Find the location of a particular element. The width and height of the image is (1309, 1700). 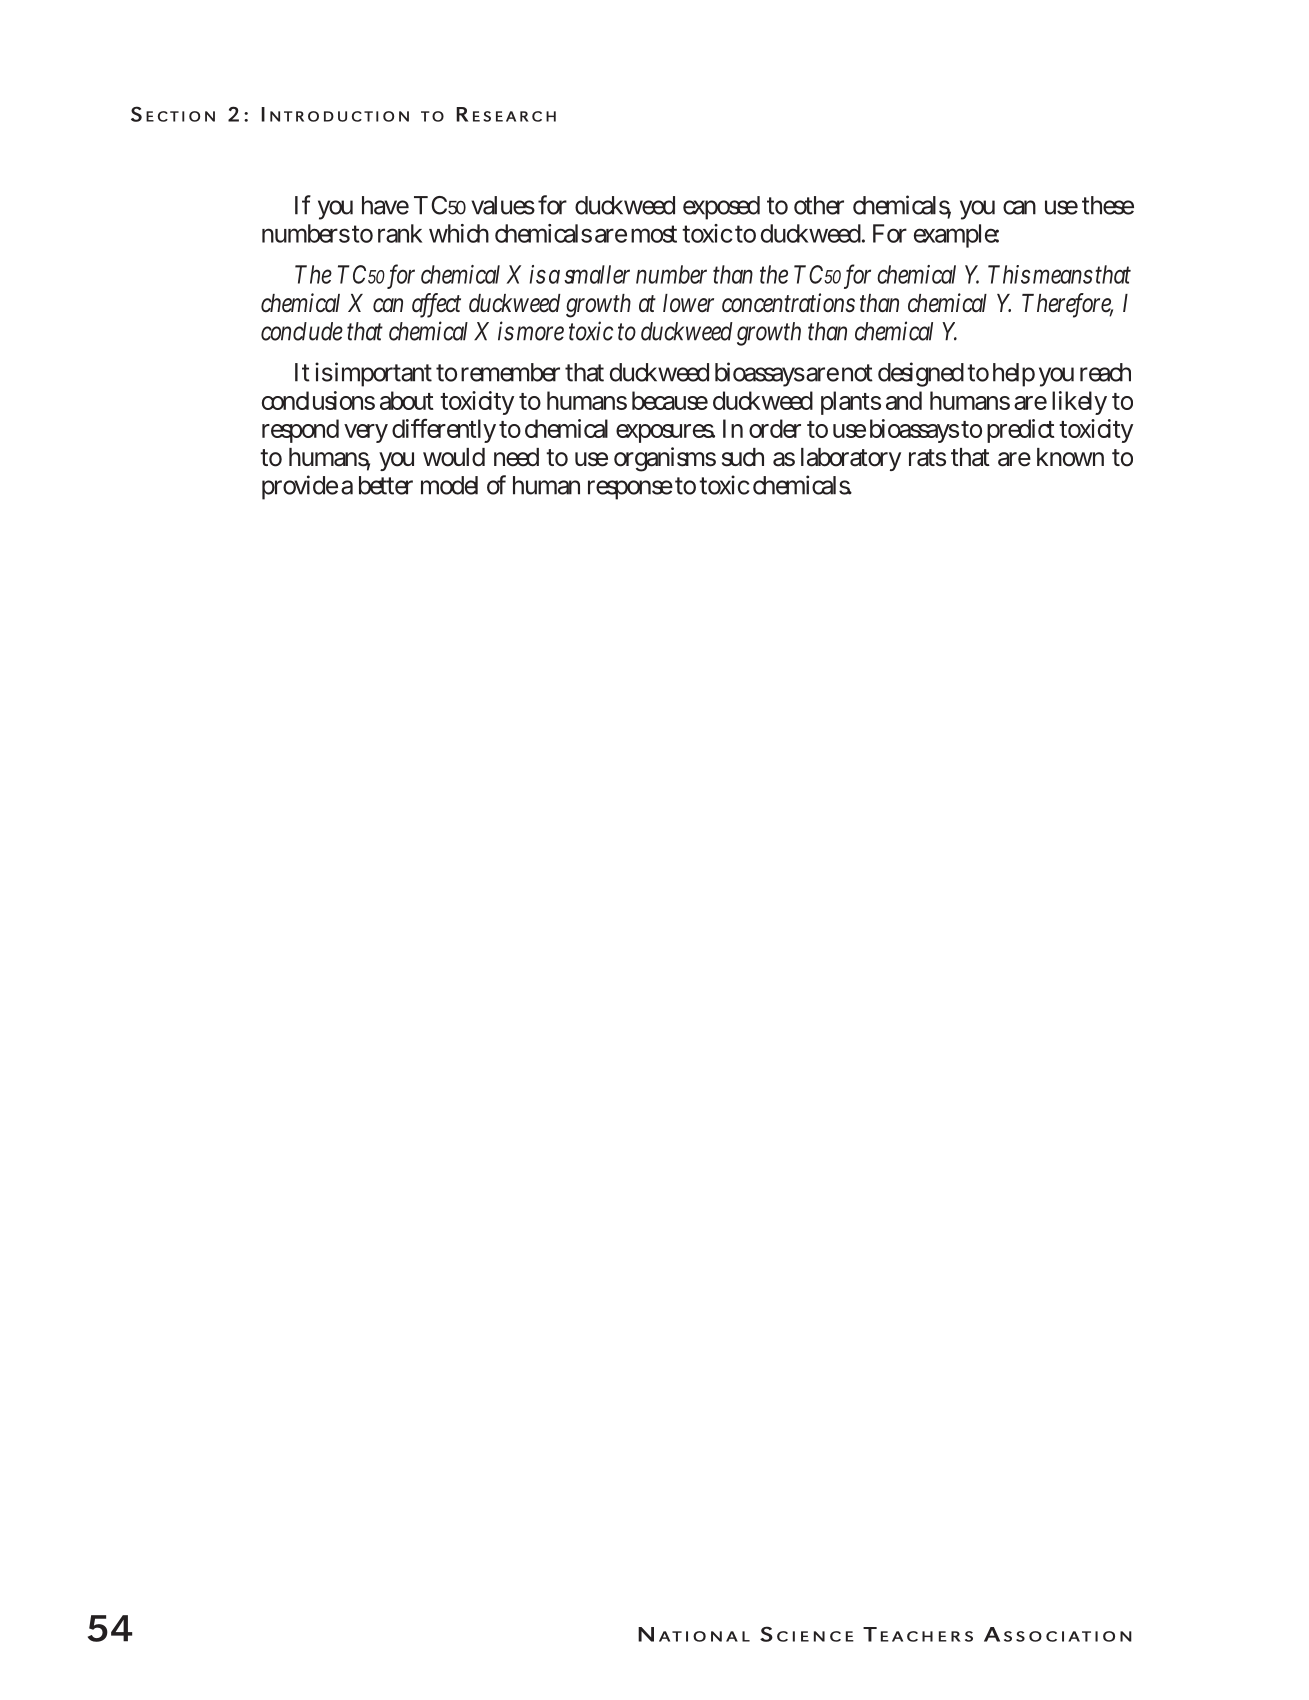

affect is located at coordinates (436, 304).
